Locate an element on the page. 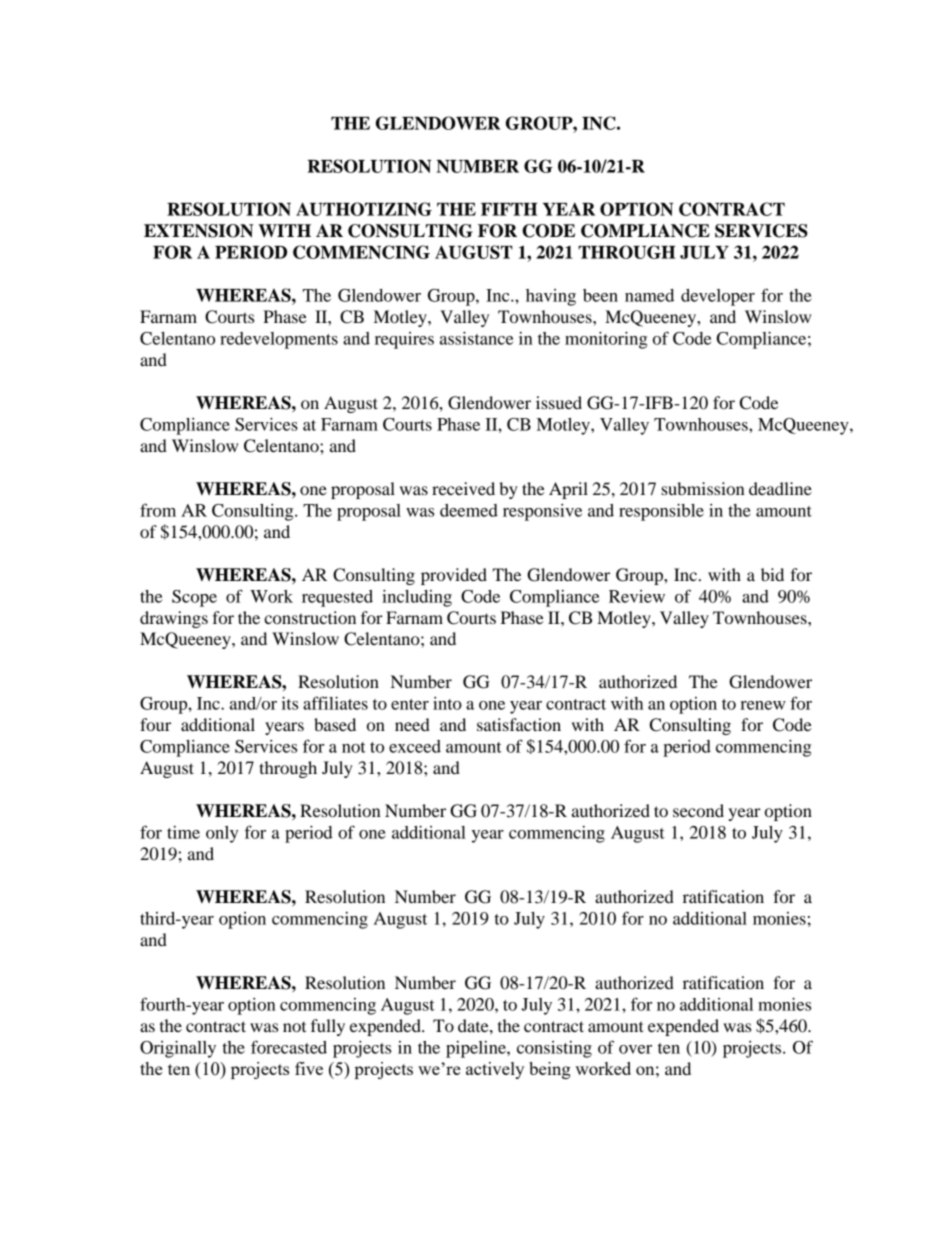 The image size is (952, 1233). renew is located at coordinates (763, 705).
